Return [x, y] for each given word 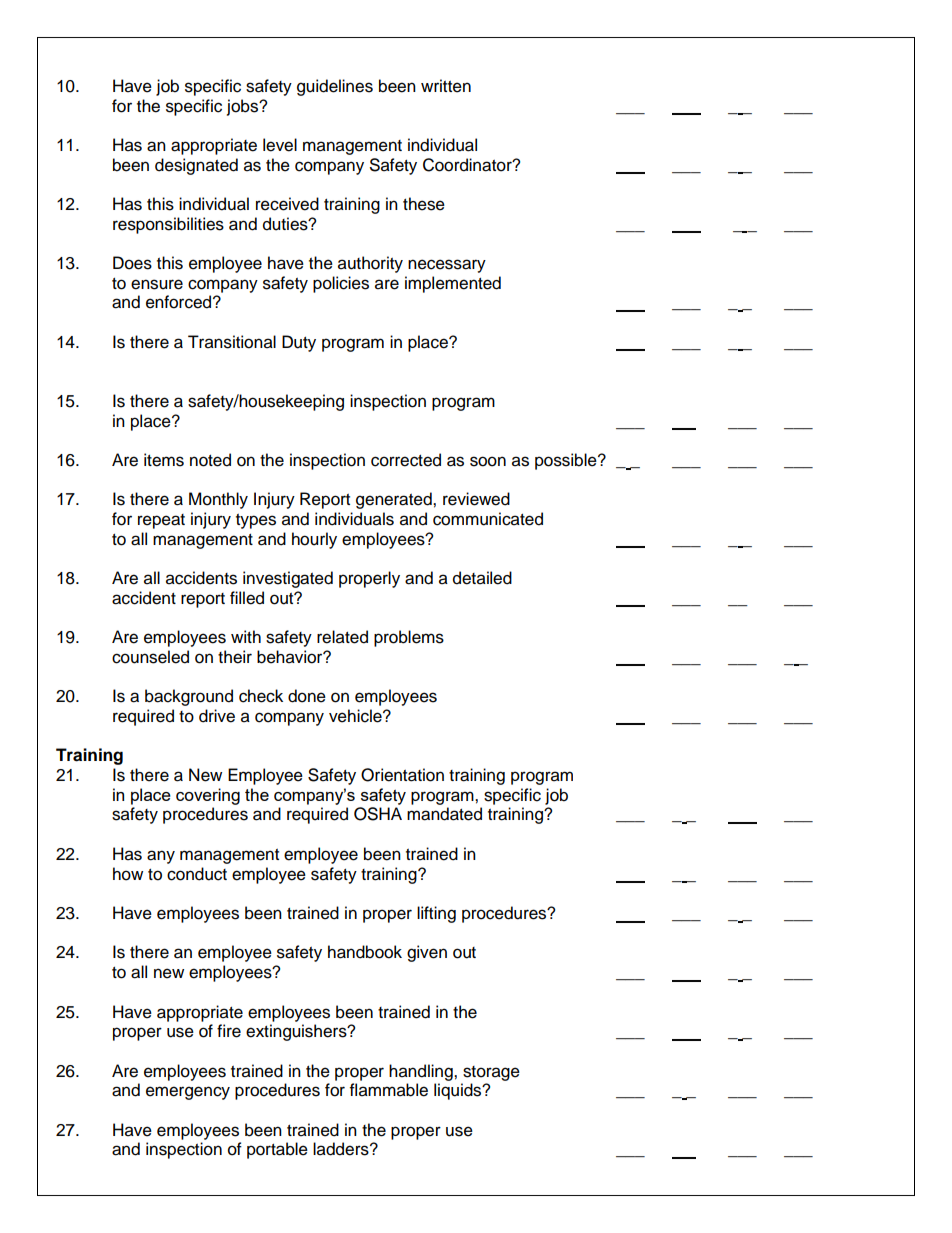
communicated [488, 519]
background [189, 697]
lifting [436, 914]
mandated [444, 814]
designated [196, 166]
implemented [453, 284]
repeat [161, 521]
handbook [365, 952]
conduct [197, 874]
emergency [188, 1093]
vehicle [356, 716]
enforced [180, 302]
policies [341, 284]
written [446, 86]
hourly [314, 540]
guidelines [335, 87]
